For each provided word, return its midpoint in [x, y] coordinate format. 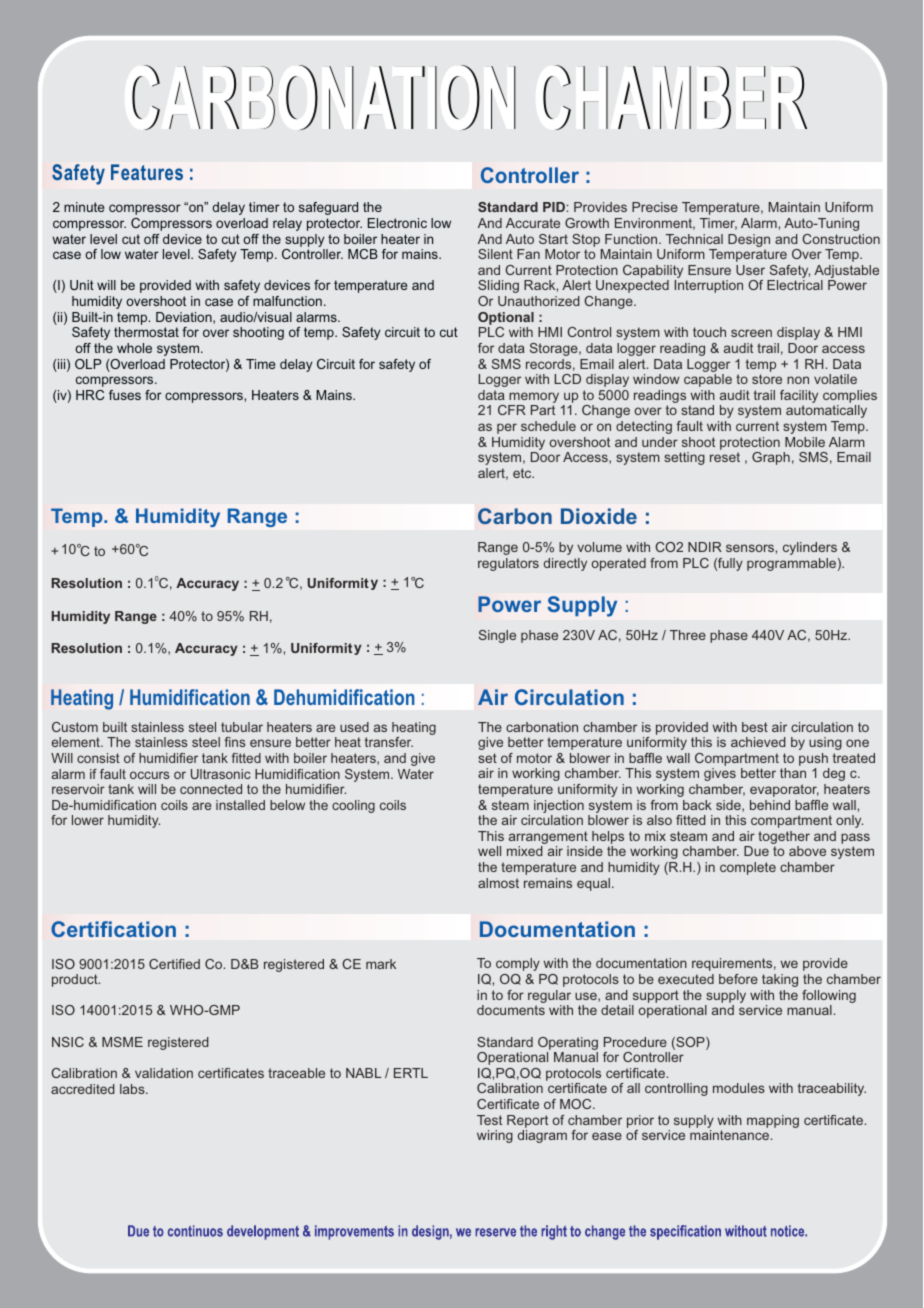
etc [523, 473]
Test [489, 1120]
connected [211, 789]
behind [770, 805]
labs [133, 1089]
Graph [771, 458]
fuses [125, 395]
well [489, 851]
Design [749, 240]
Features [147, 172]
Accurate [533, 223]
